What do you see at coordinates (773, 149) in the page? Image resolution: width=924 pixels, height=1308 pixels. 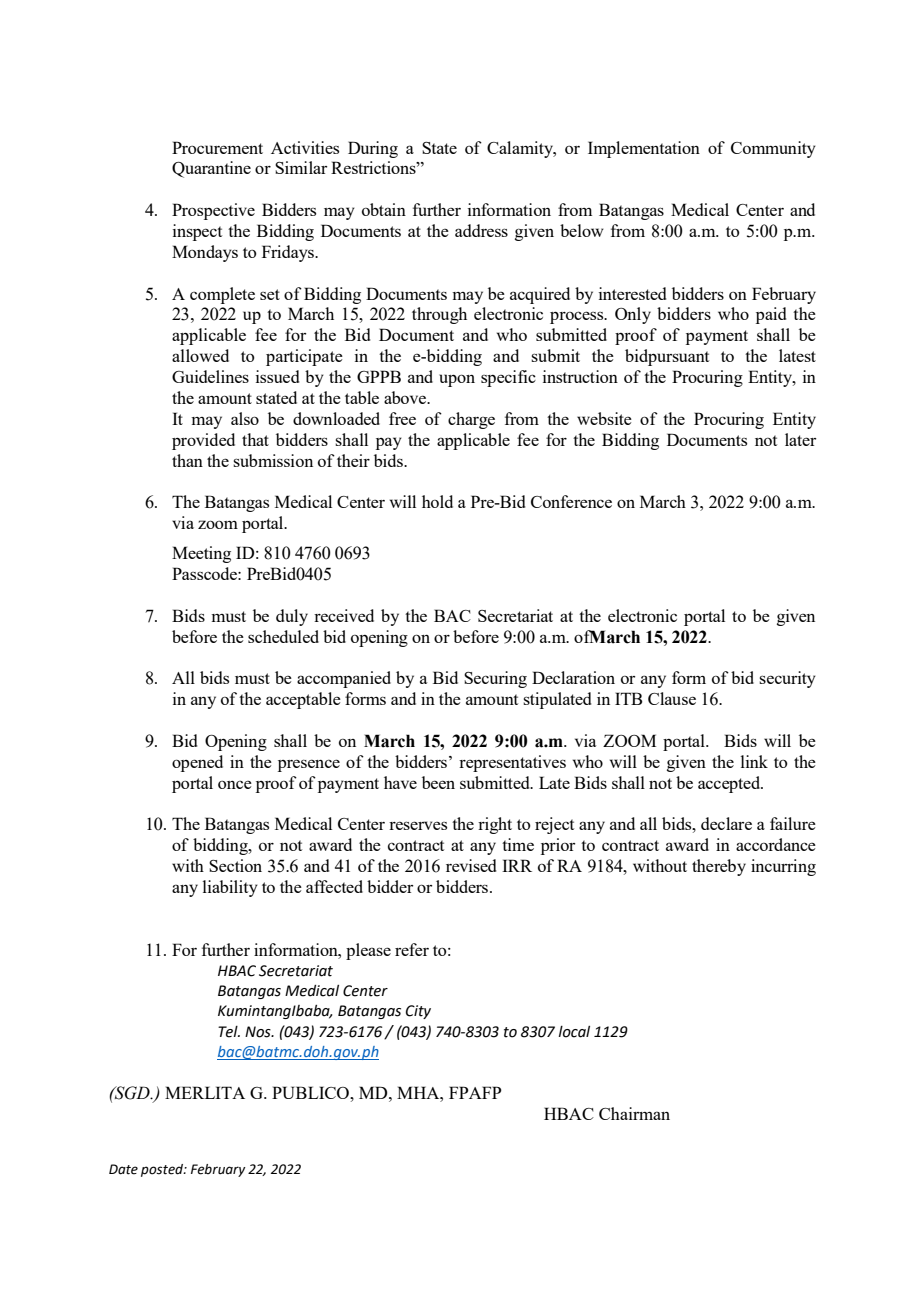 I see `Community` at bounding box center [773, 149].
